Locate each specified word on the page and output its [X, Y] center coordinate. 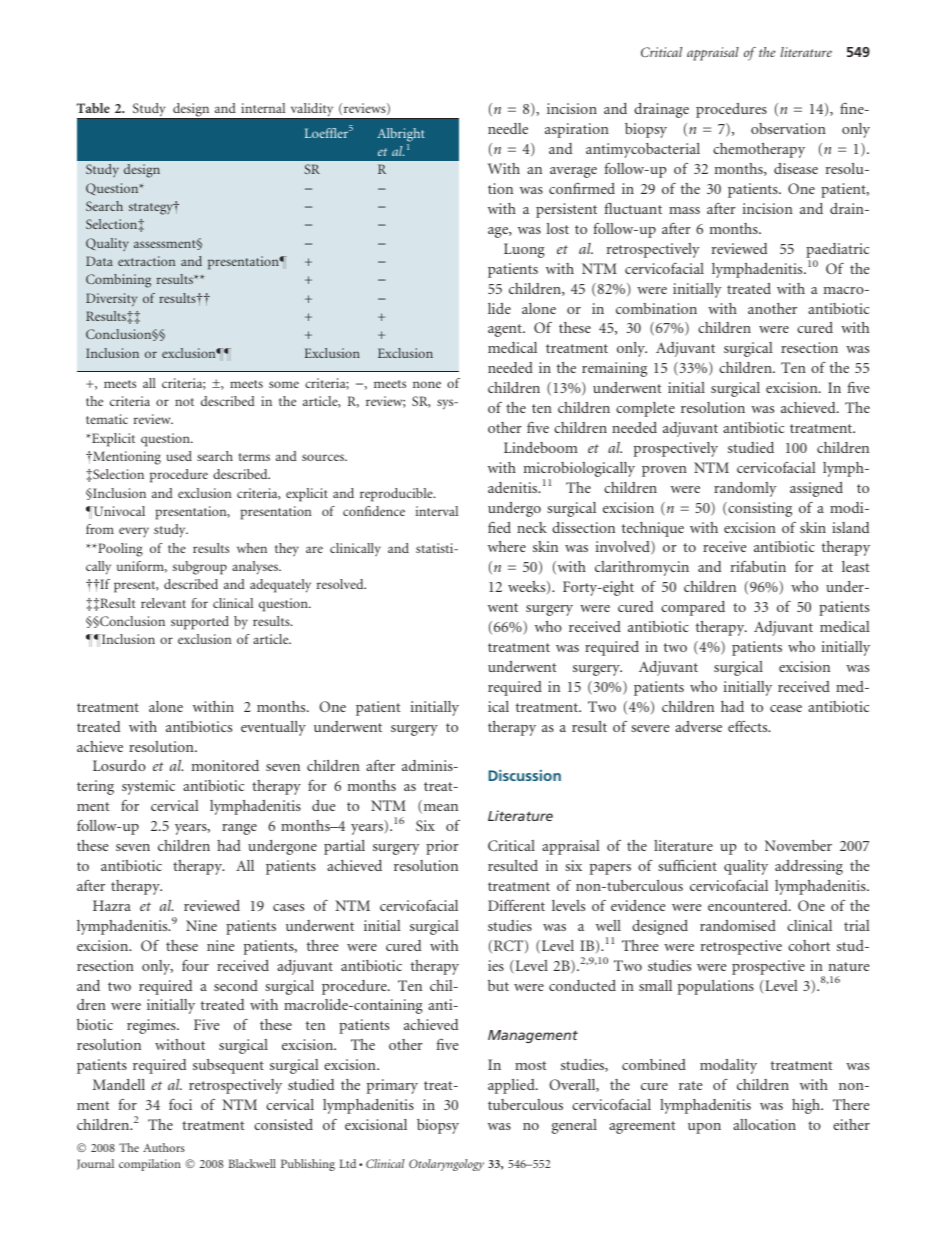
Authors [164, 1147]
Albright [401, 135]
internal [263, 108]
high [807, 1106]
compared [693, 608]
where [507, 546]
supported [200, 623]
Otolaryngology [446, 1165]
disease [796, 168]
